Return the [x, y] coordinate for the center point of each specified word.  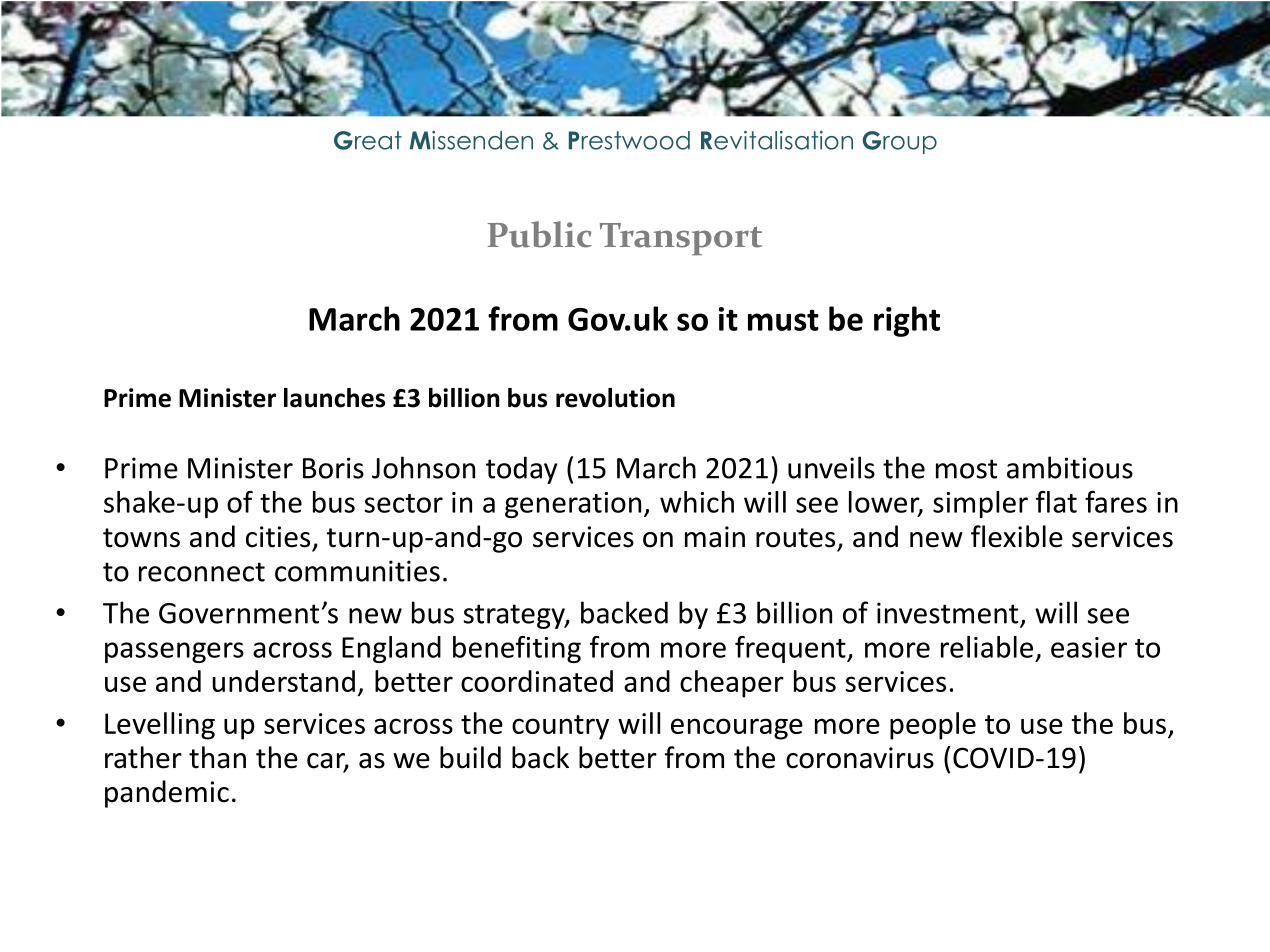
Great [368, 140]
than [217, 757]
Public [539, 234]
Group [900, 142]
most [966, 469]
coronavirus [860, 758]
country [560, 727]
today [521, 470]
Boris [333, 468]
